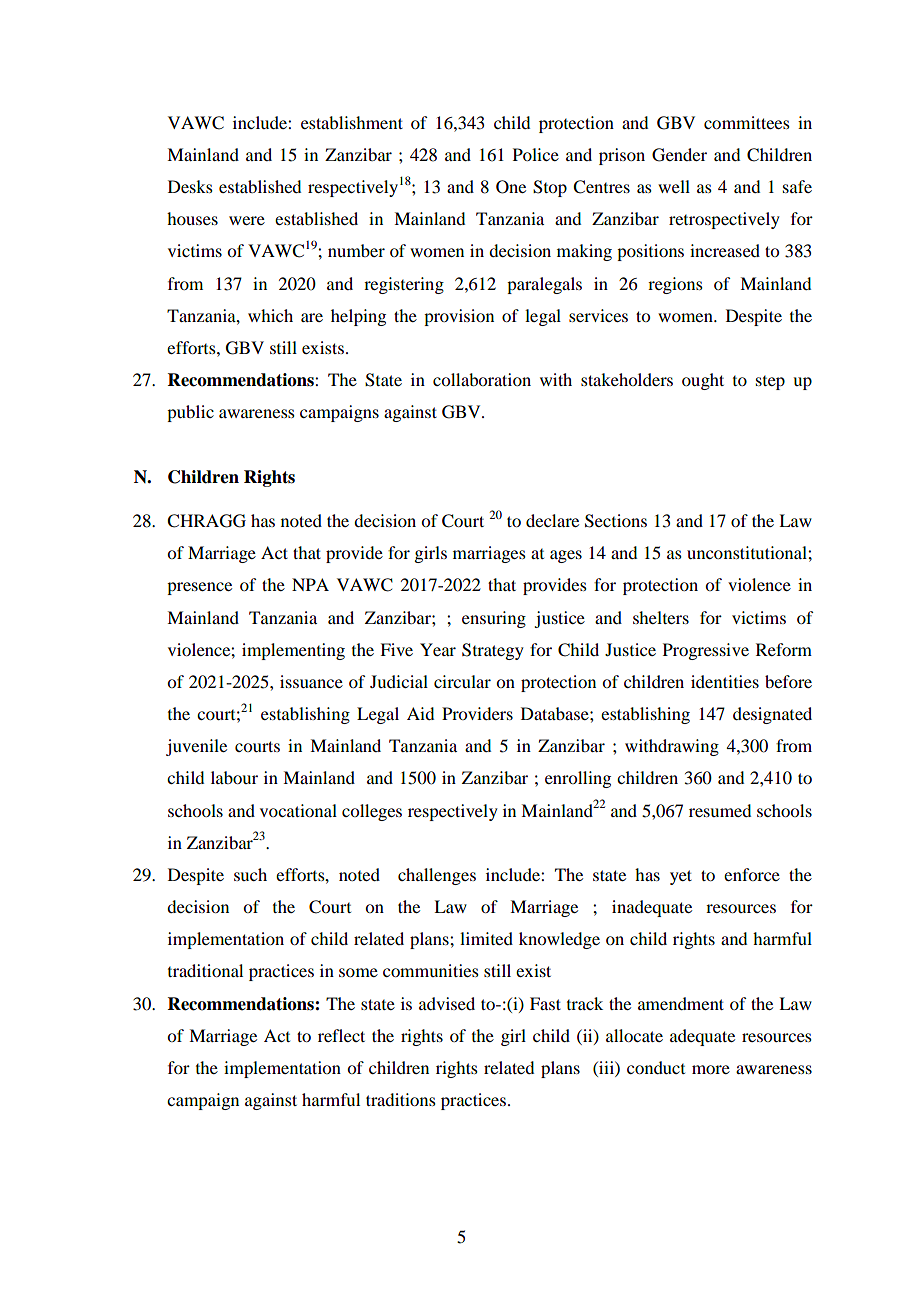  I want to click on challenges, so click(437, 876).
